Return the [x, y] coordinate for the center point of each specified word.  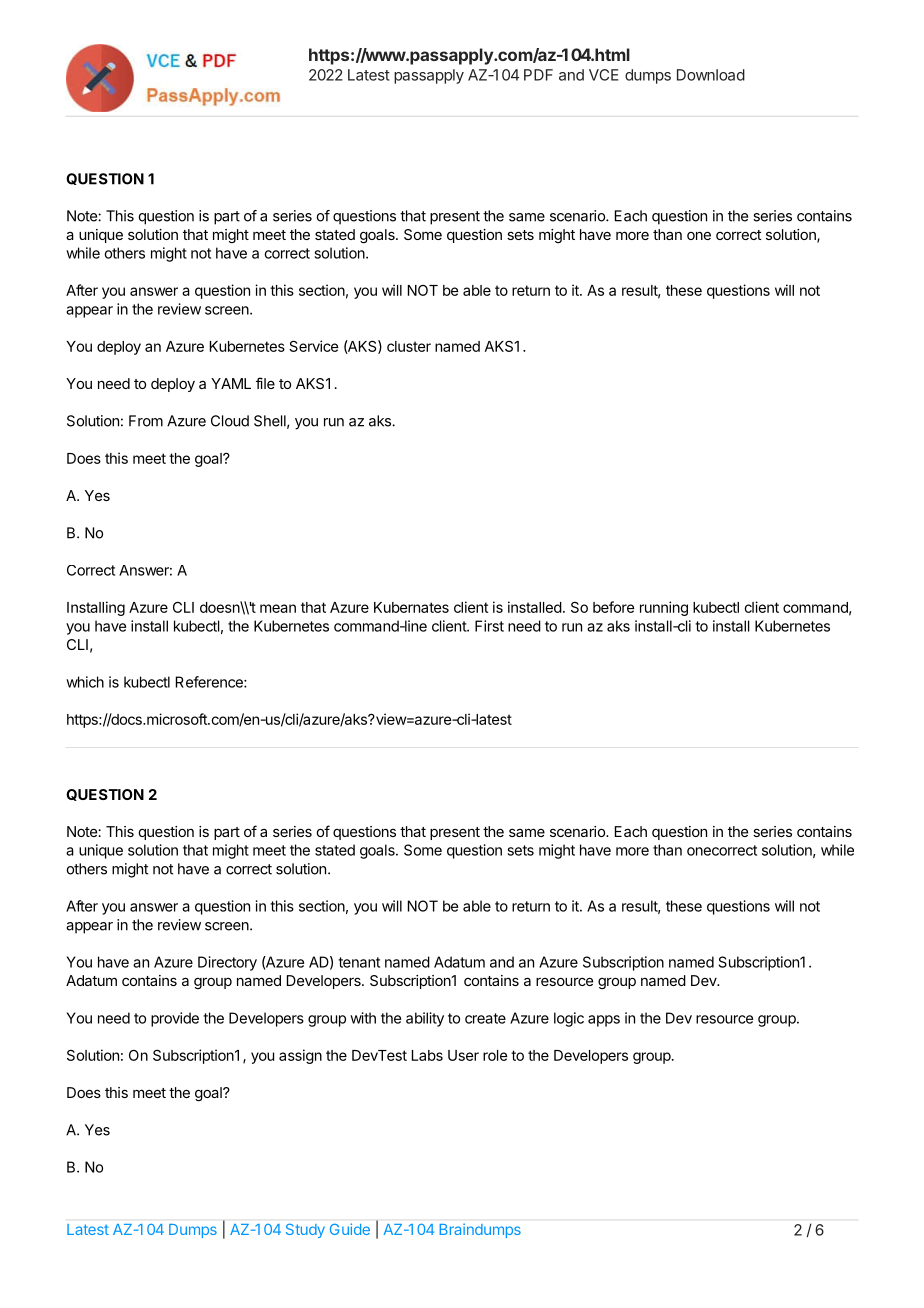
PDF [538, 75]
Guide [350, 1229]
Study [305, 1231]
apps [604, 1021]
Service [313, 346]
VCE [604, 75]
